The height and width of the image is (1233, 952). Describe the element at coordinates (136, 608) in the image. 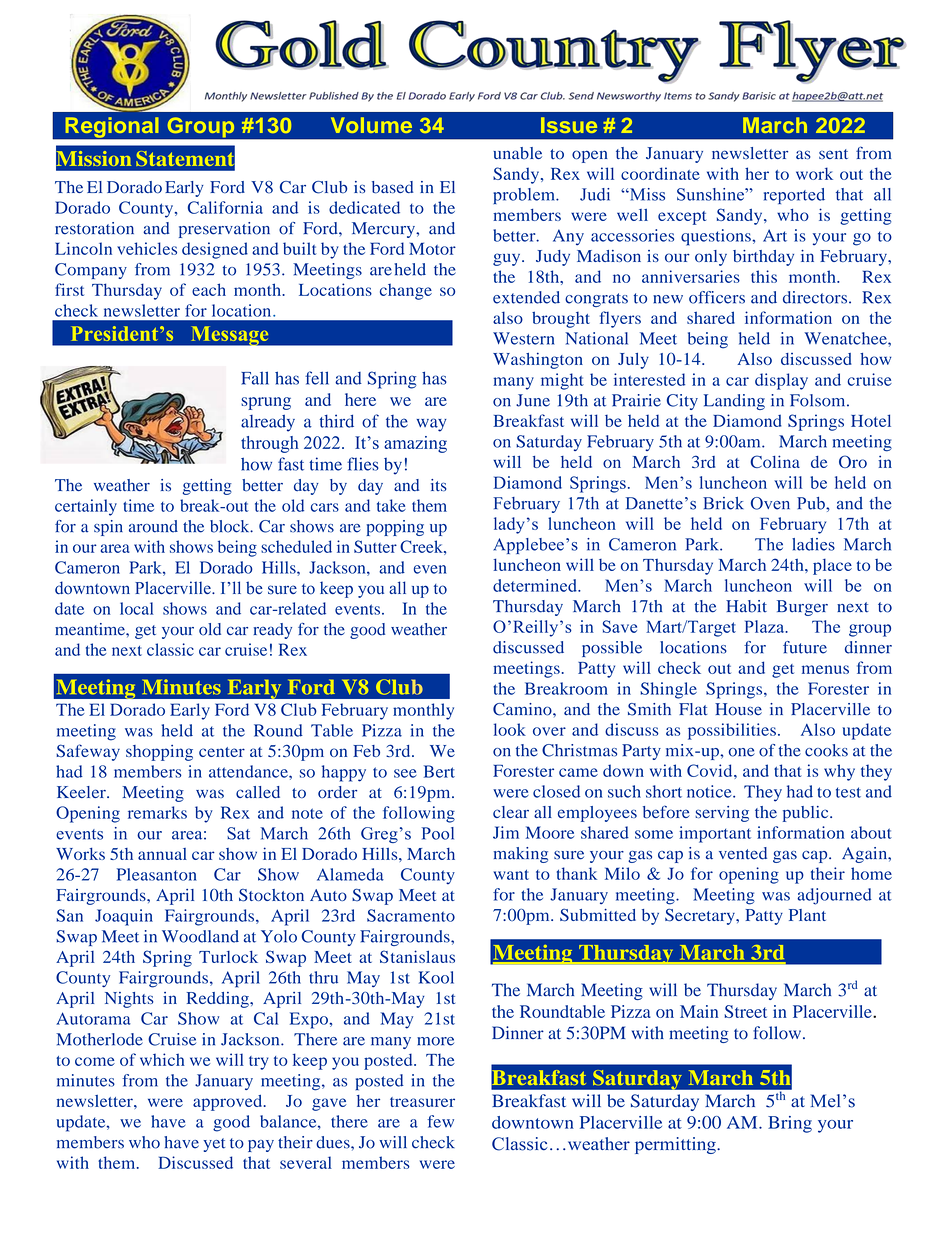

I see `local` at that location.
